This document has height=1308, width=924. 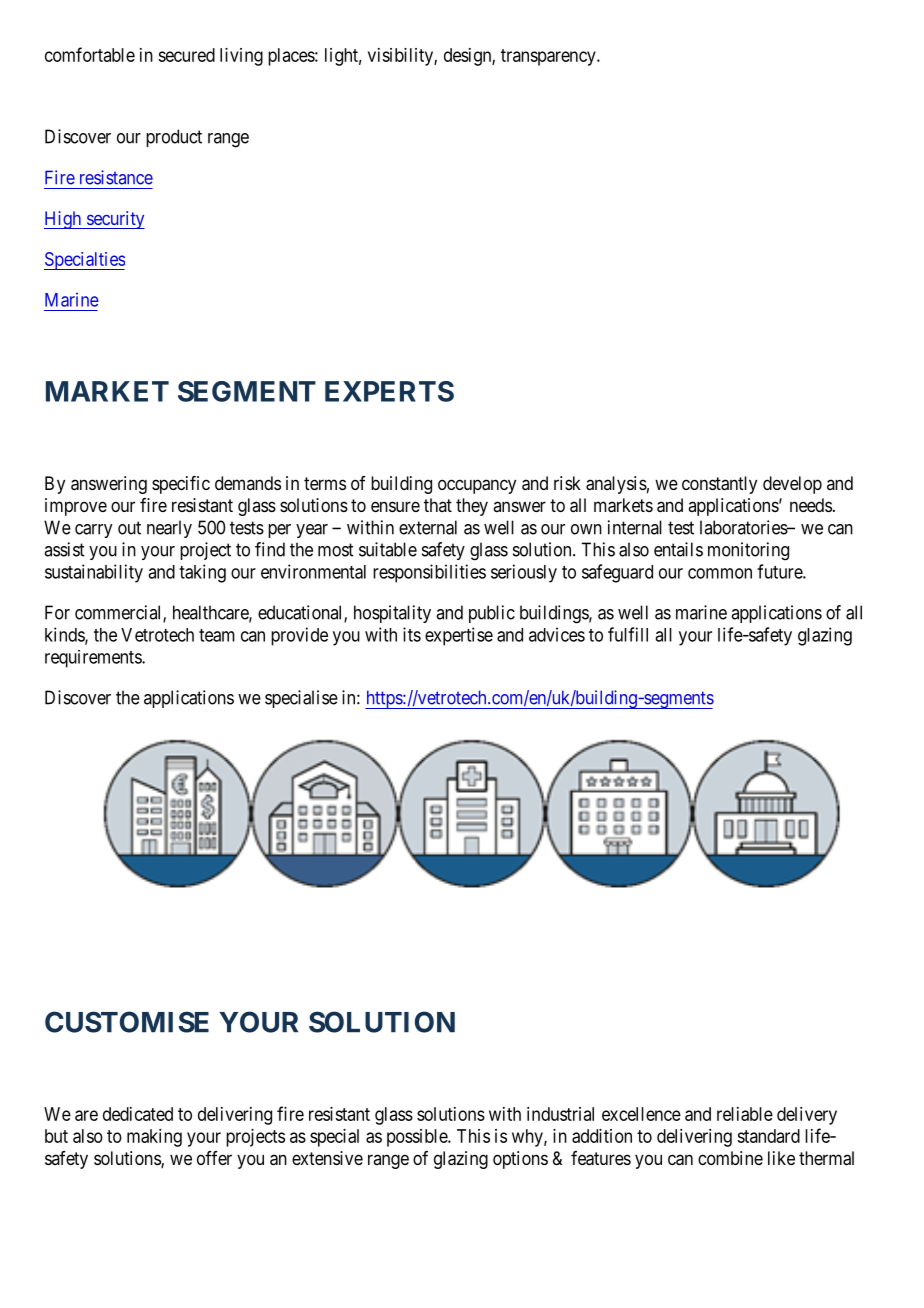 I want to click on secured, so click(x=186, y=55).
